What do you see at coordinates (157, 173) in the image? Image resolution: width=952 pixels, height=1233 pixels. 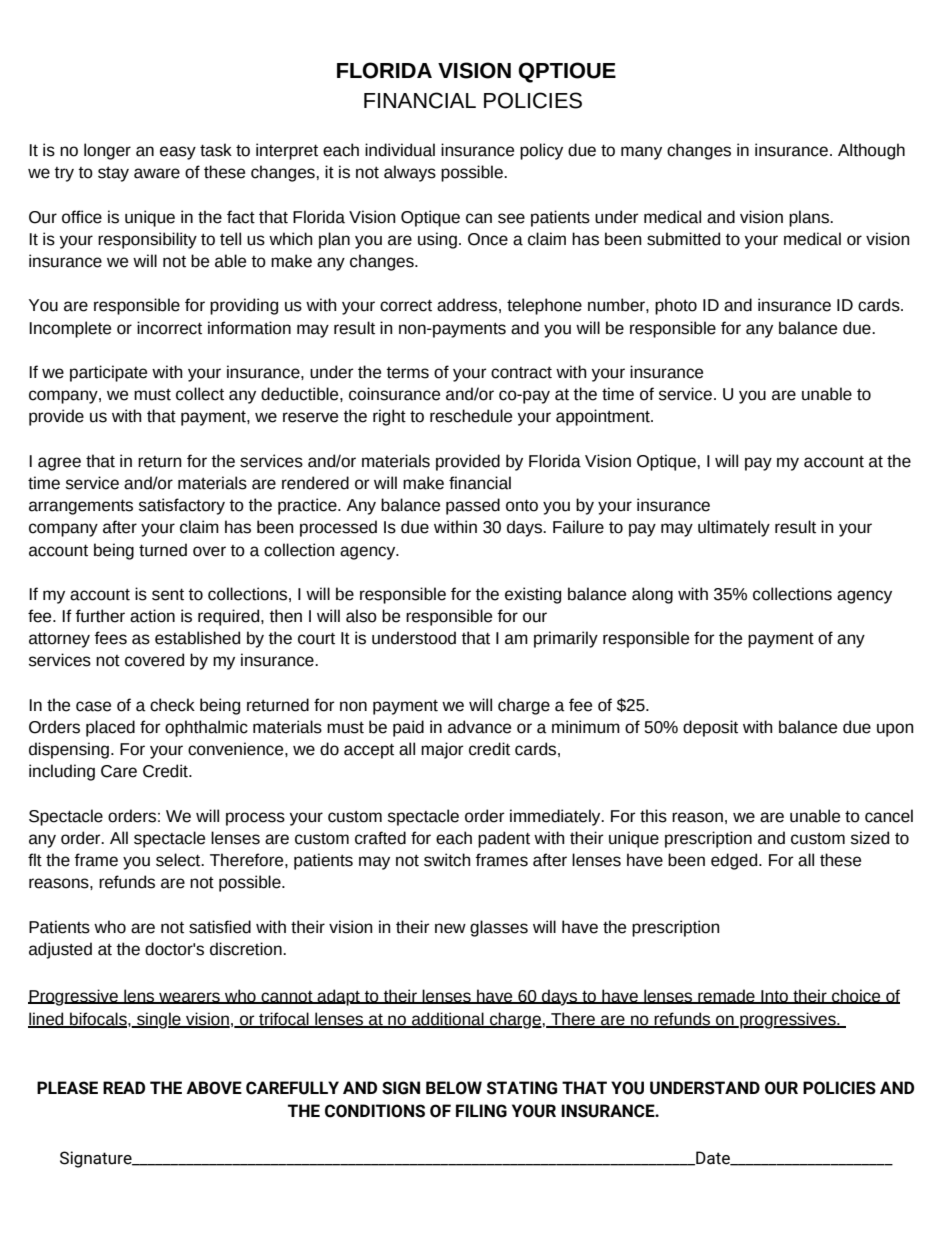 I see `aware` at bounding box center [157, 173].
